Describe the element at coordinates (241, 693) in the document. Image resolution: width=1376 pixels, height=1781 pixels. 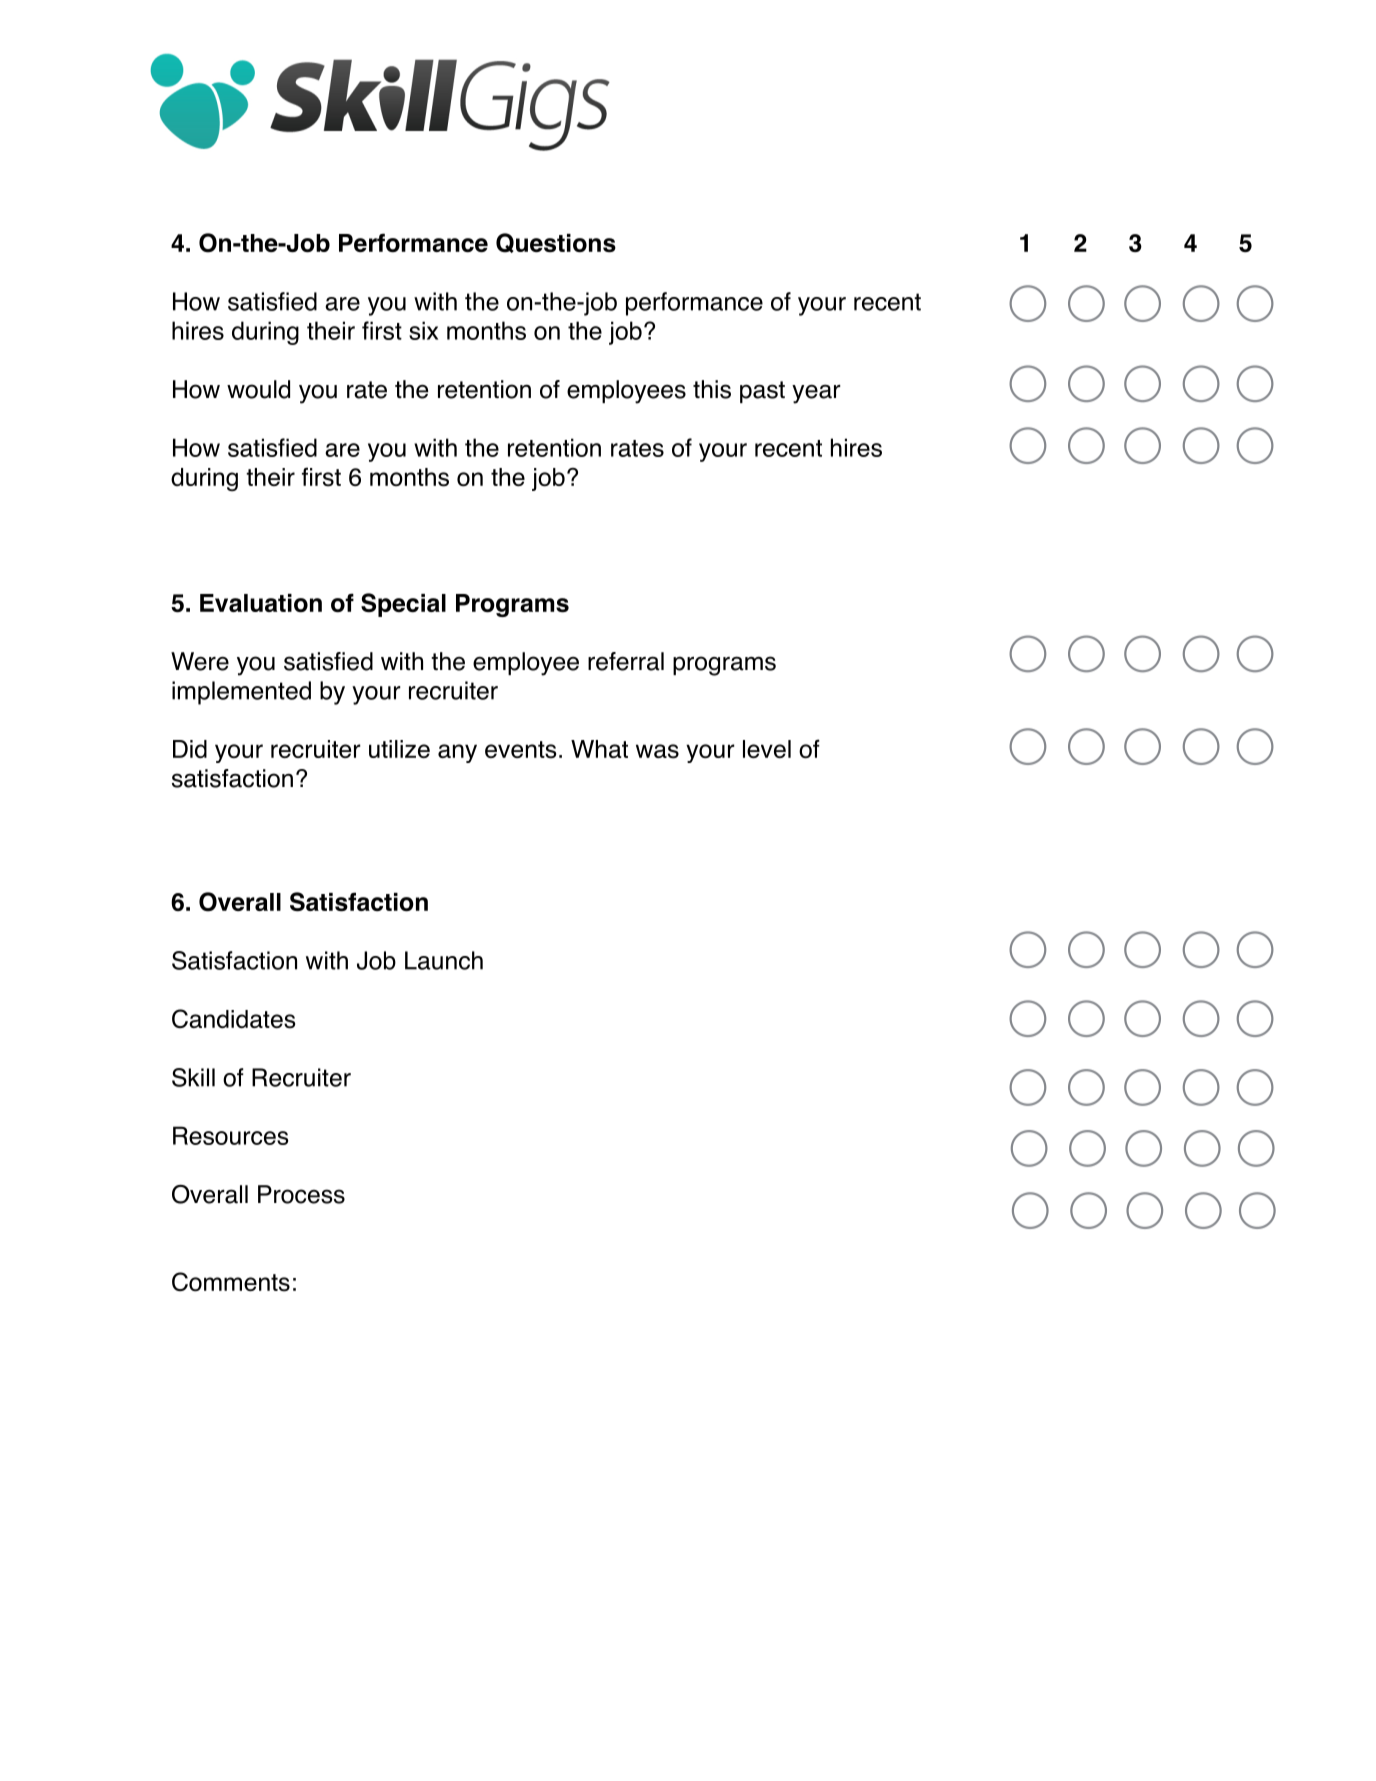
I see `implemented` at that location.
